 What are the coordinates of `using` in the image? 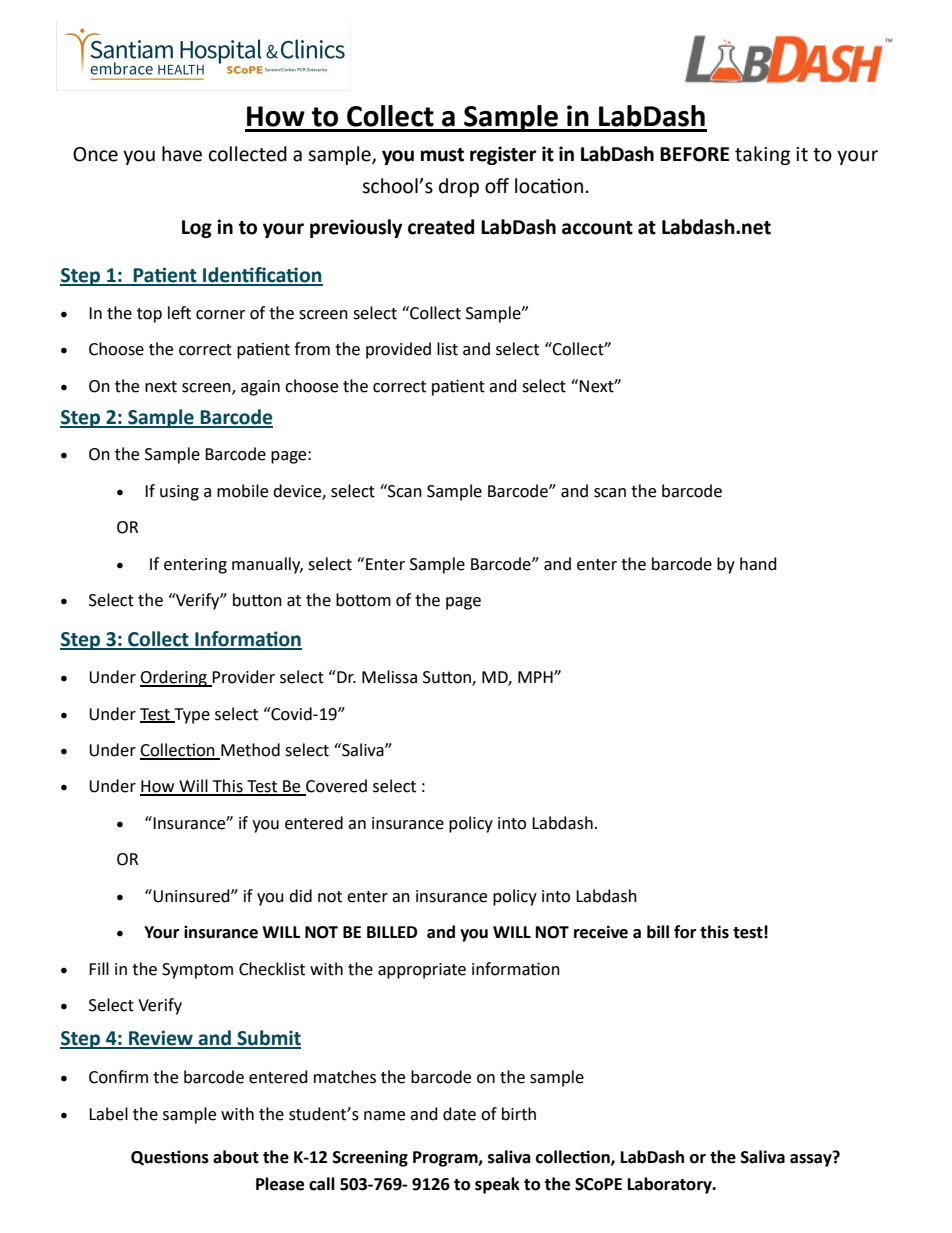 It's located at (179, 493).
